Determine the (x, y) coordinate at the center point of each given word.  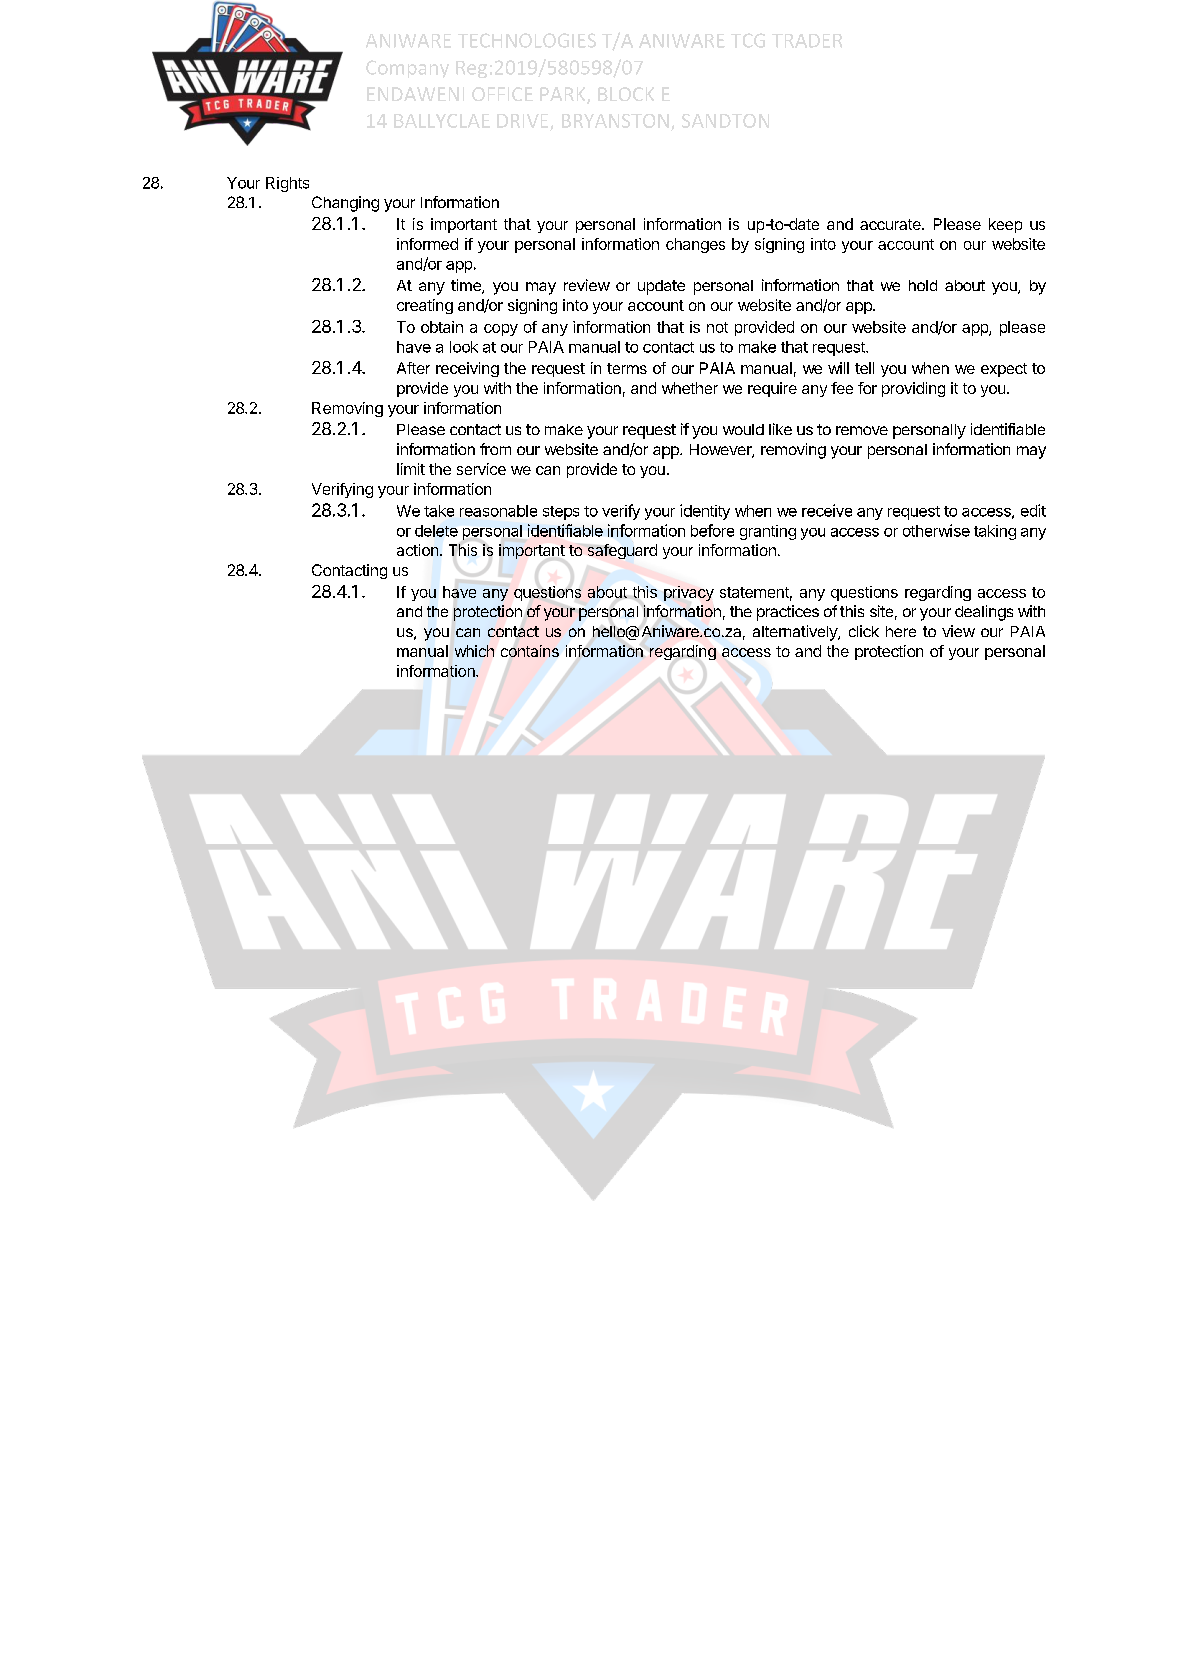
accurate (891, 224)
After (413, 368)
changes (695, 245)
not (717, 327)
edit (1033, 510)
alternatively (796, 633)
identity (705, 512)
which (474, 651)
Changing (345, 204)
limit (411, 469)
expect (1004, 370)
